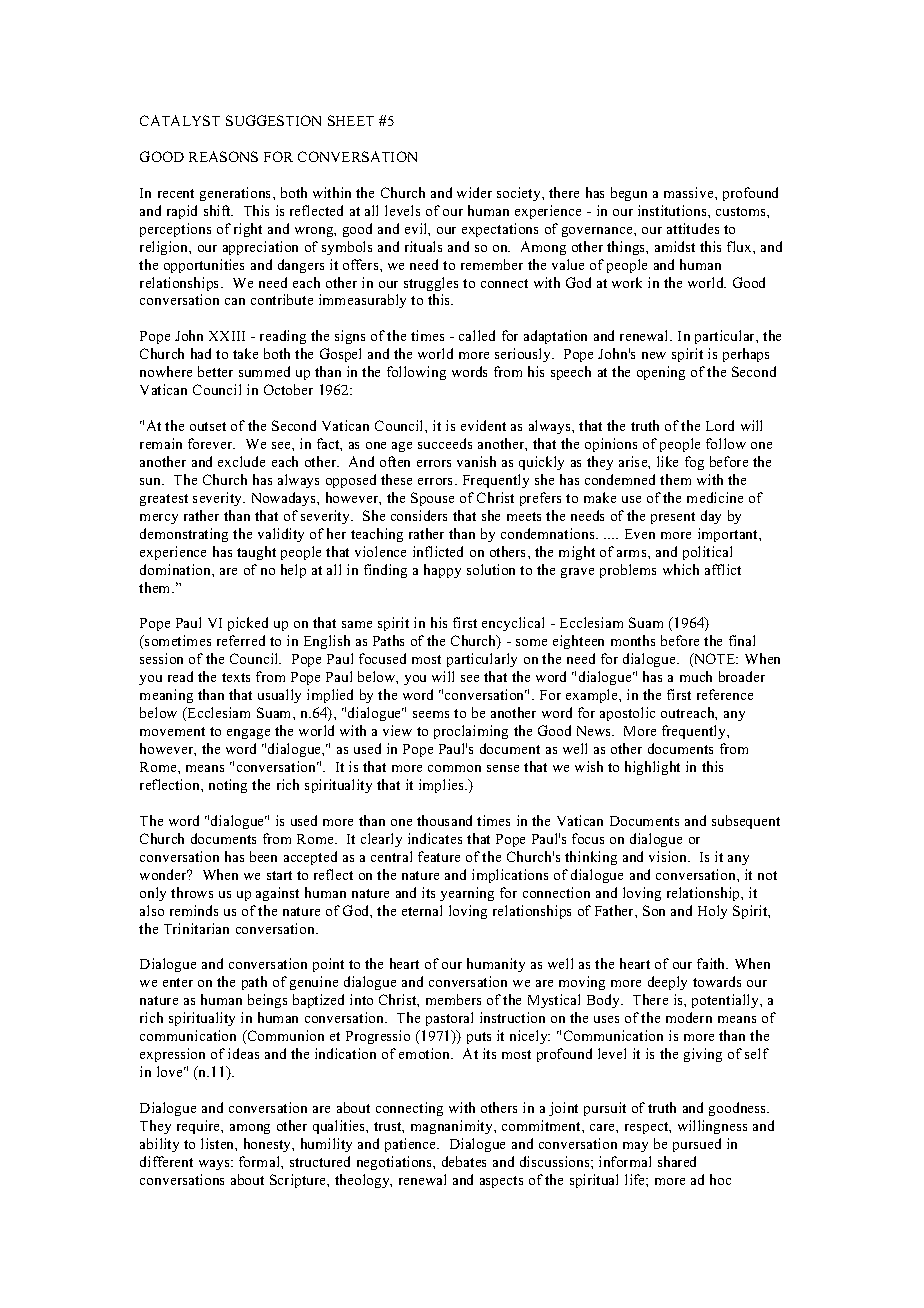 The image size is (924, 1308). I want to click on yearning, so click(467, 894).
